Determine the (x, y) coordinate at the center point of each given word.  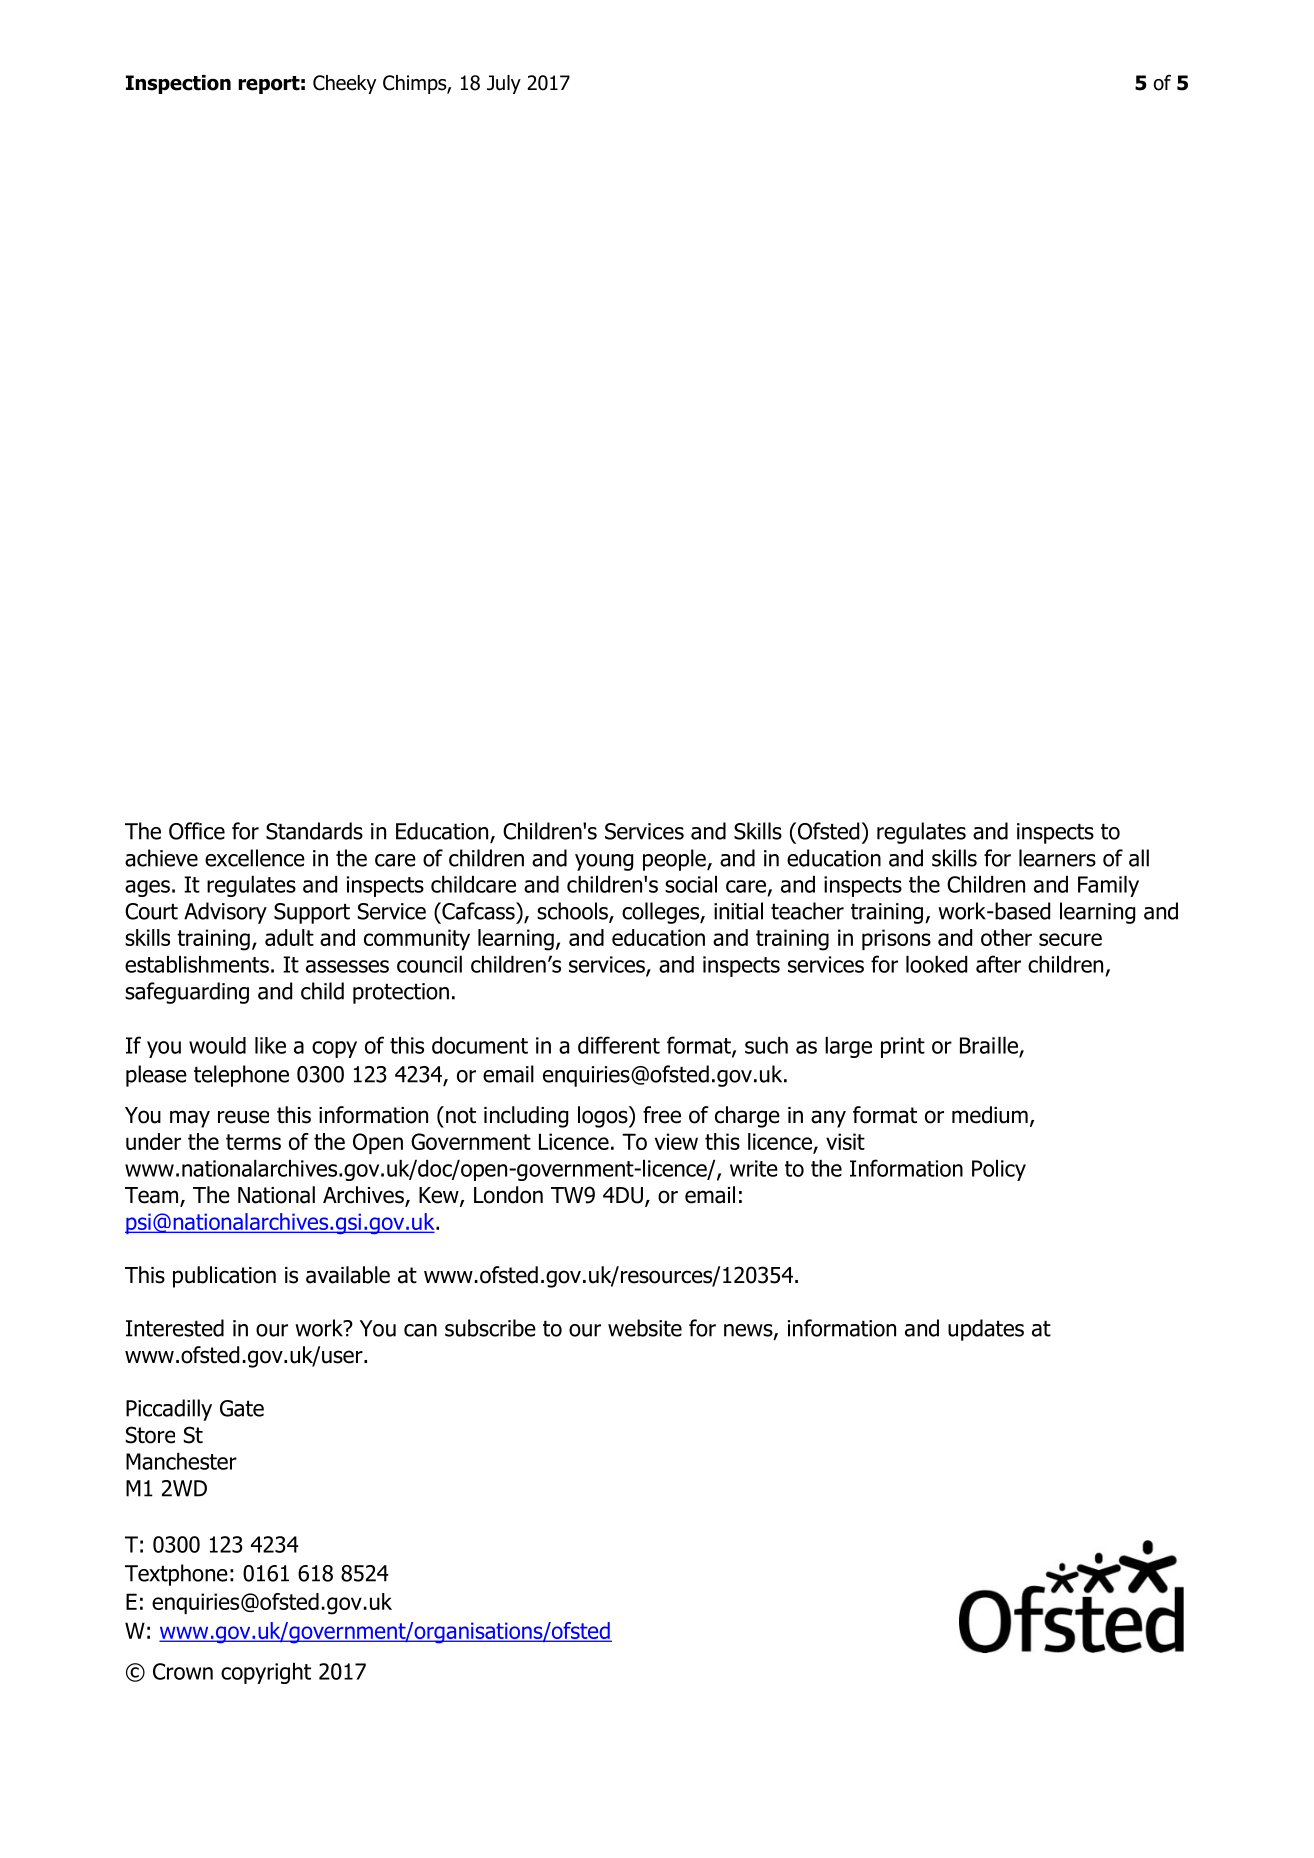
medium (990, 1115)
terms (253, 1142)
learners (1057, 858)
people (675, 860)
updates (986, 1330)
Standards (314, 831)
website (645, 1328)
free (662, 1115)
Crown (183, 1671)
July (504, 84)
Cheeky (344, 84)
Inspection (178, 84)
